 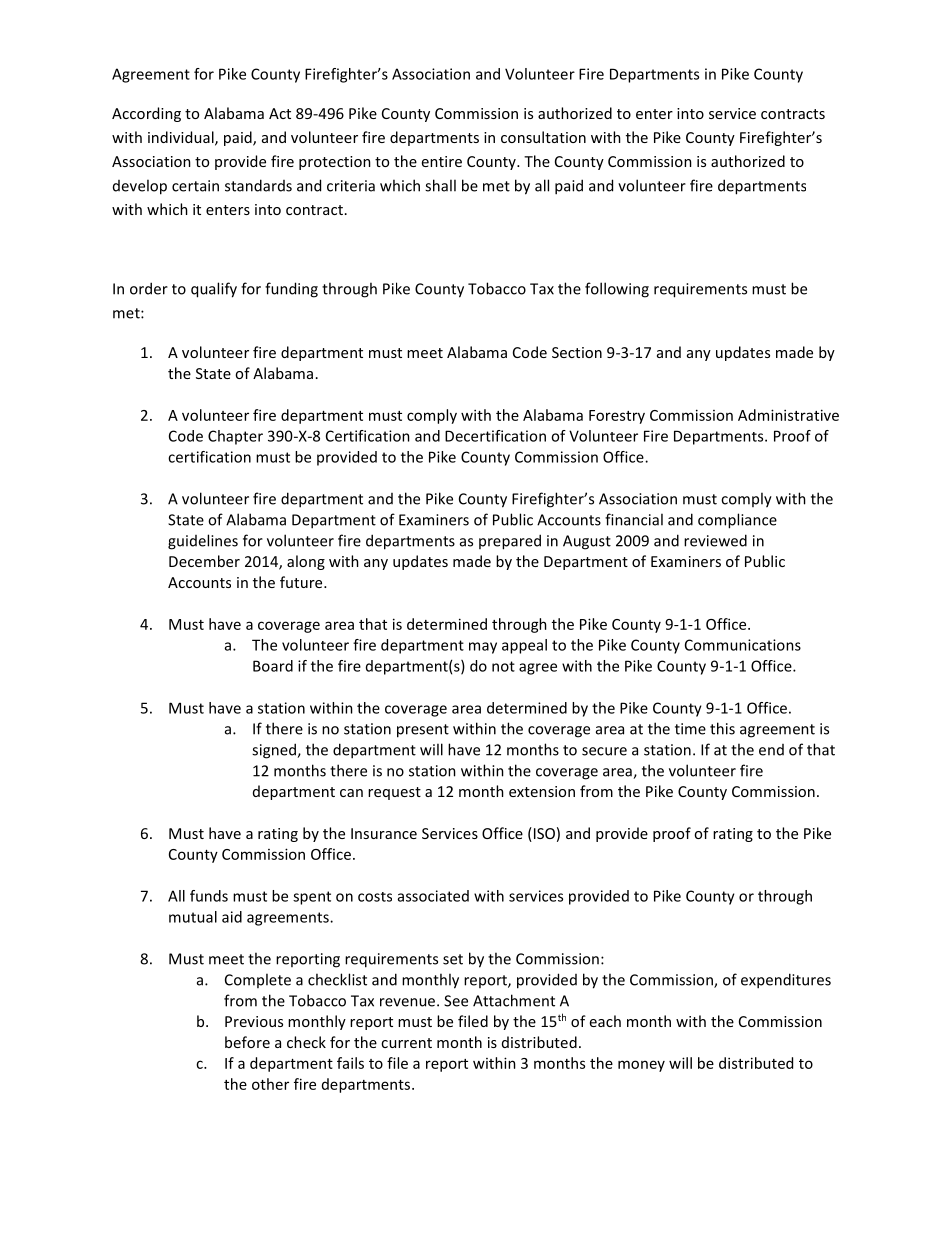 What do you see at coordinates (235, 437) in the screenshot?
I see `Chapter` at bounding box center [235, 437].
